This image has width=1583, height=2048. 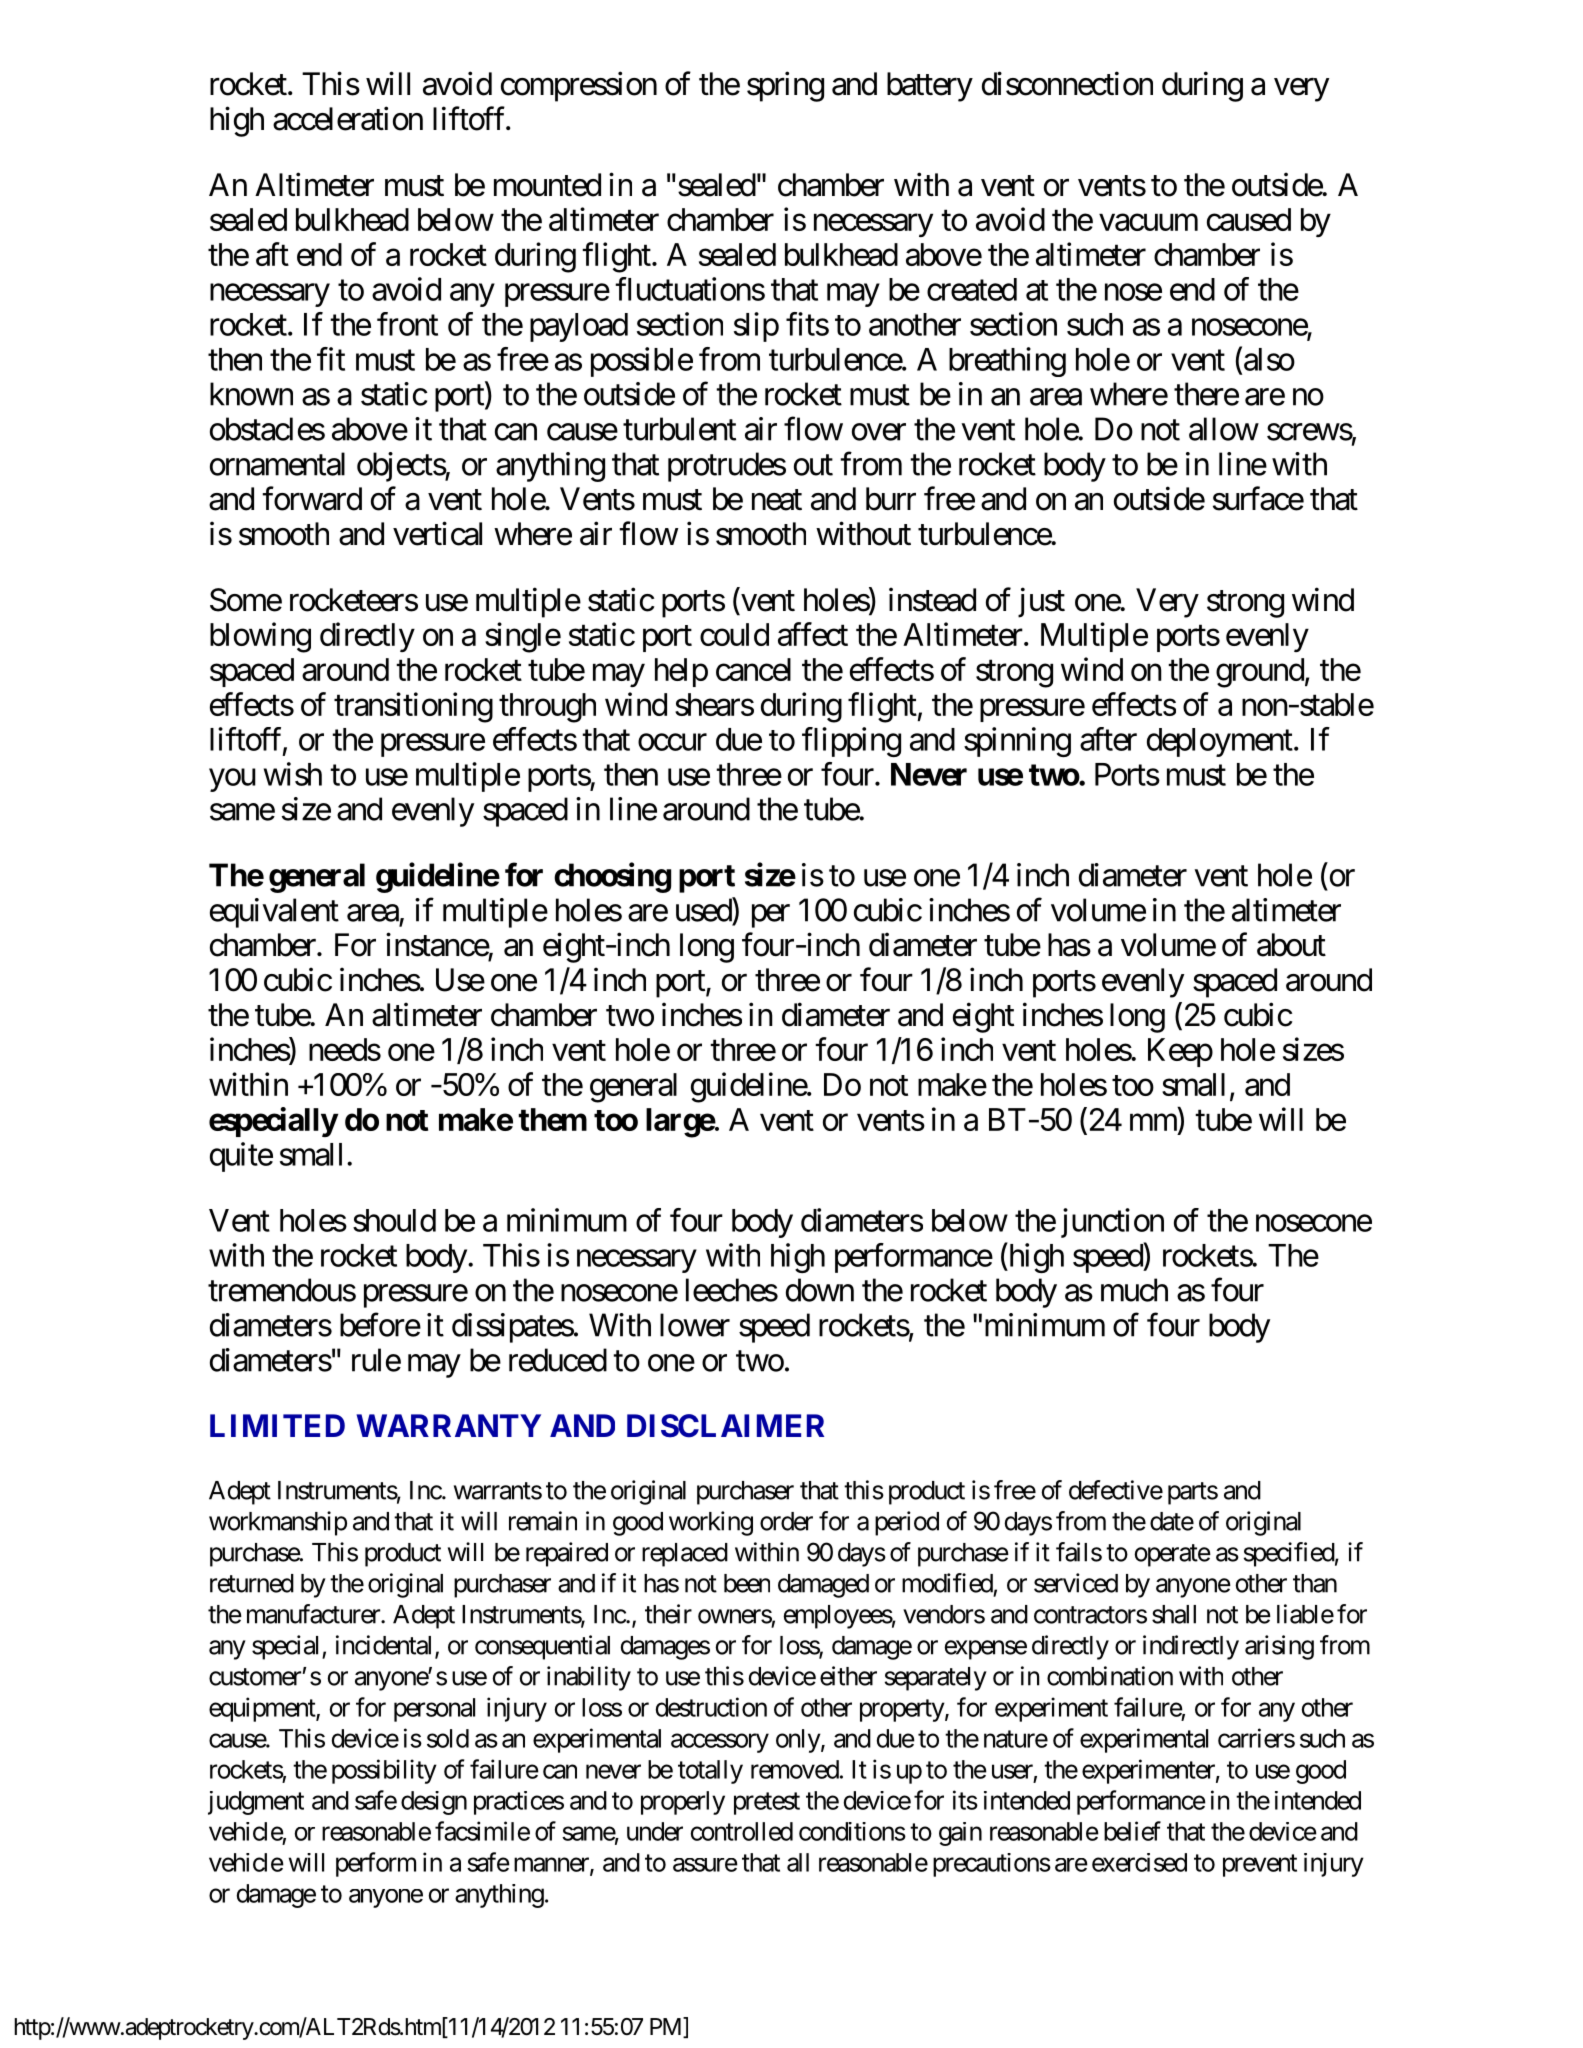 I want to click on vacuum, so click(x=1148, y=222).
